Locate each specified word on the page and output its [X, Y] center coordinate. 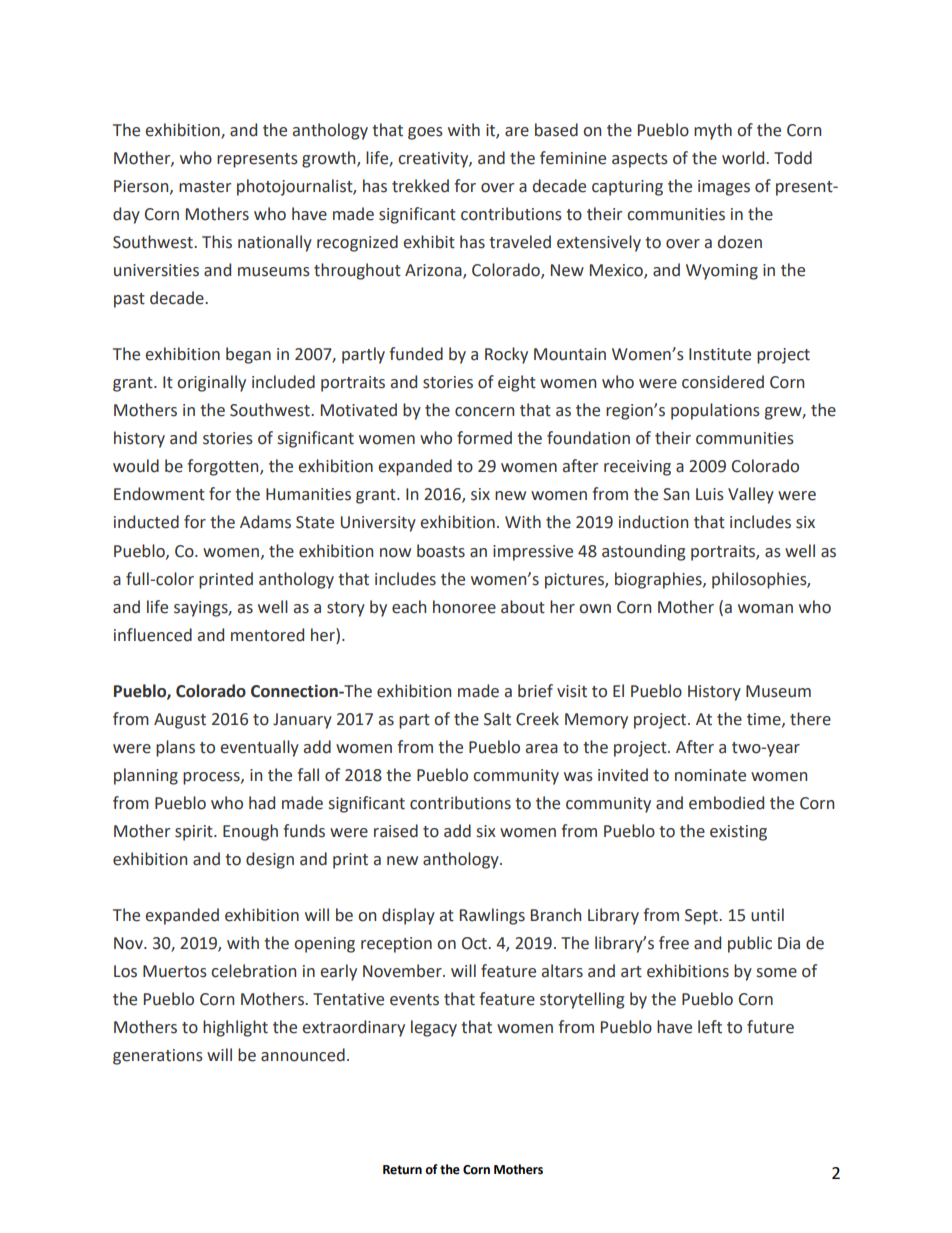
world [744, 158]
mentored [267, 635]
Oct [475, 943]
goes [425, 133]
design [270, 860]
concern [484, 412]
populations [715, 411]
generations [158, 1057]
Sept [702, 917]
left [710, 1027]
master [205, 187]
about [523, 607]
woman [765, 609]
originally [211, 383]
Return [402, 1170]
